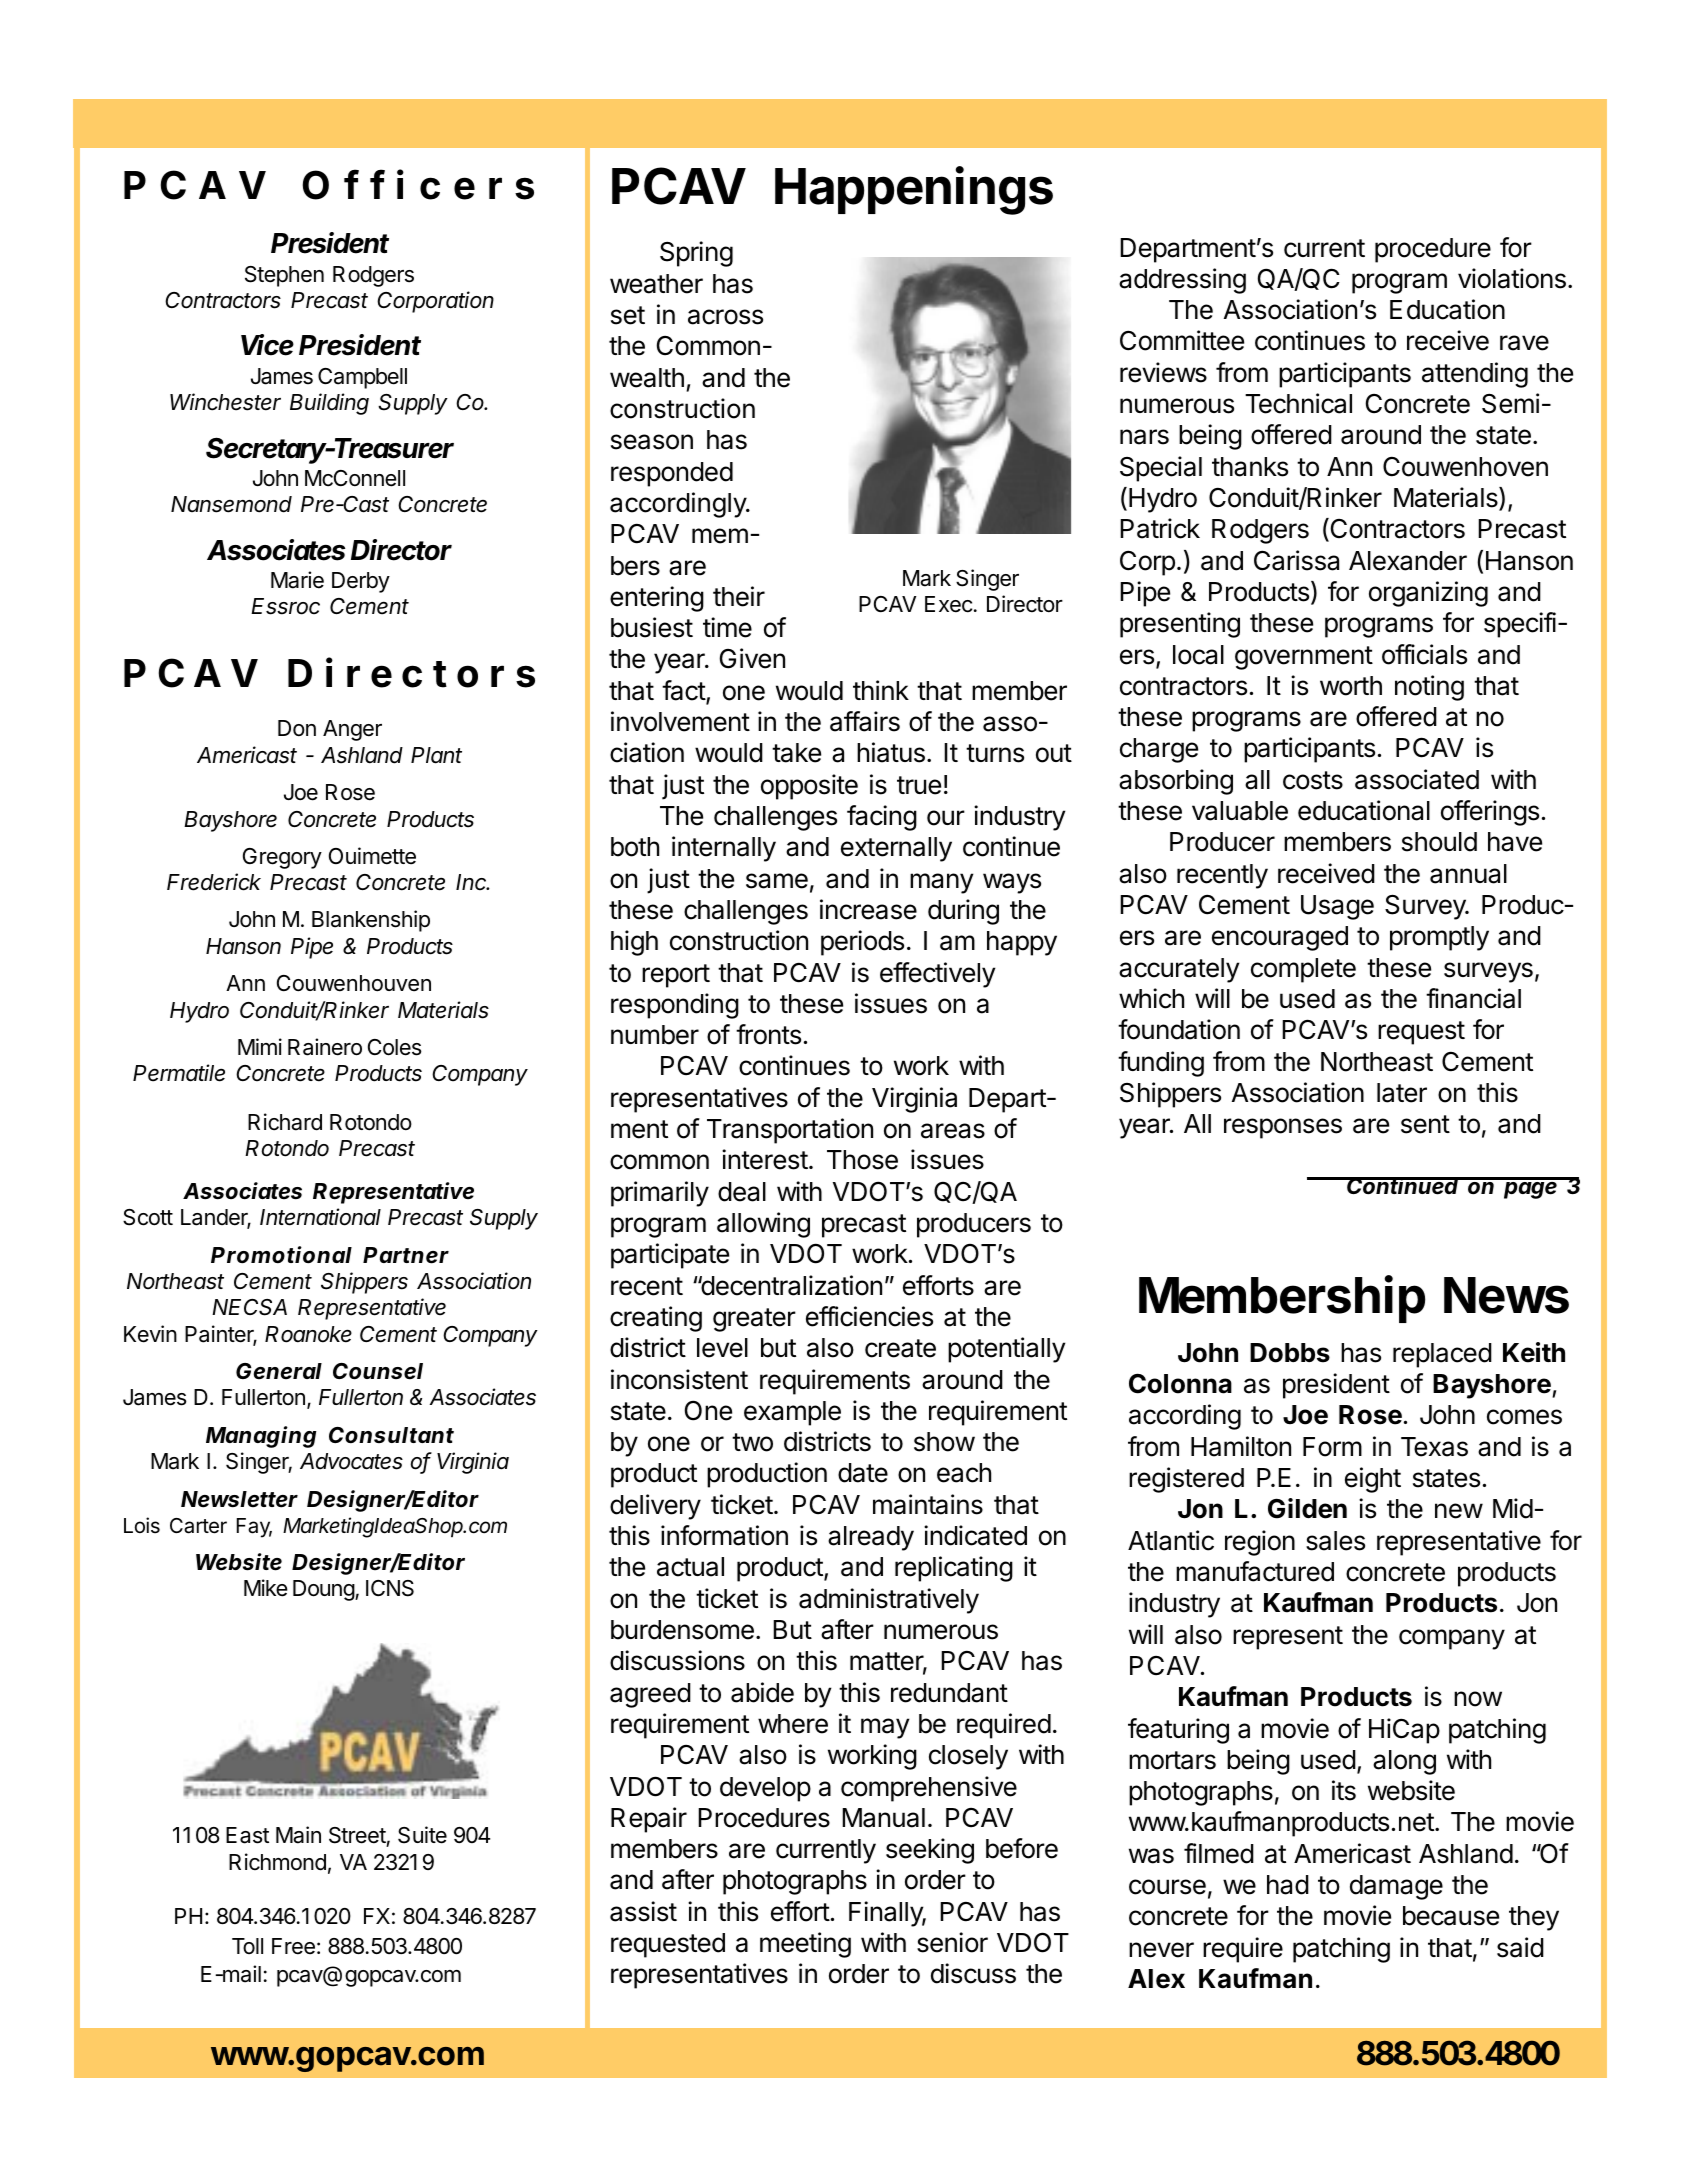  Describe the element at coordinates (863, 1473) in the screenshot. I see `date` at that location.
